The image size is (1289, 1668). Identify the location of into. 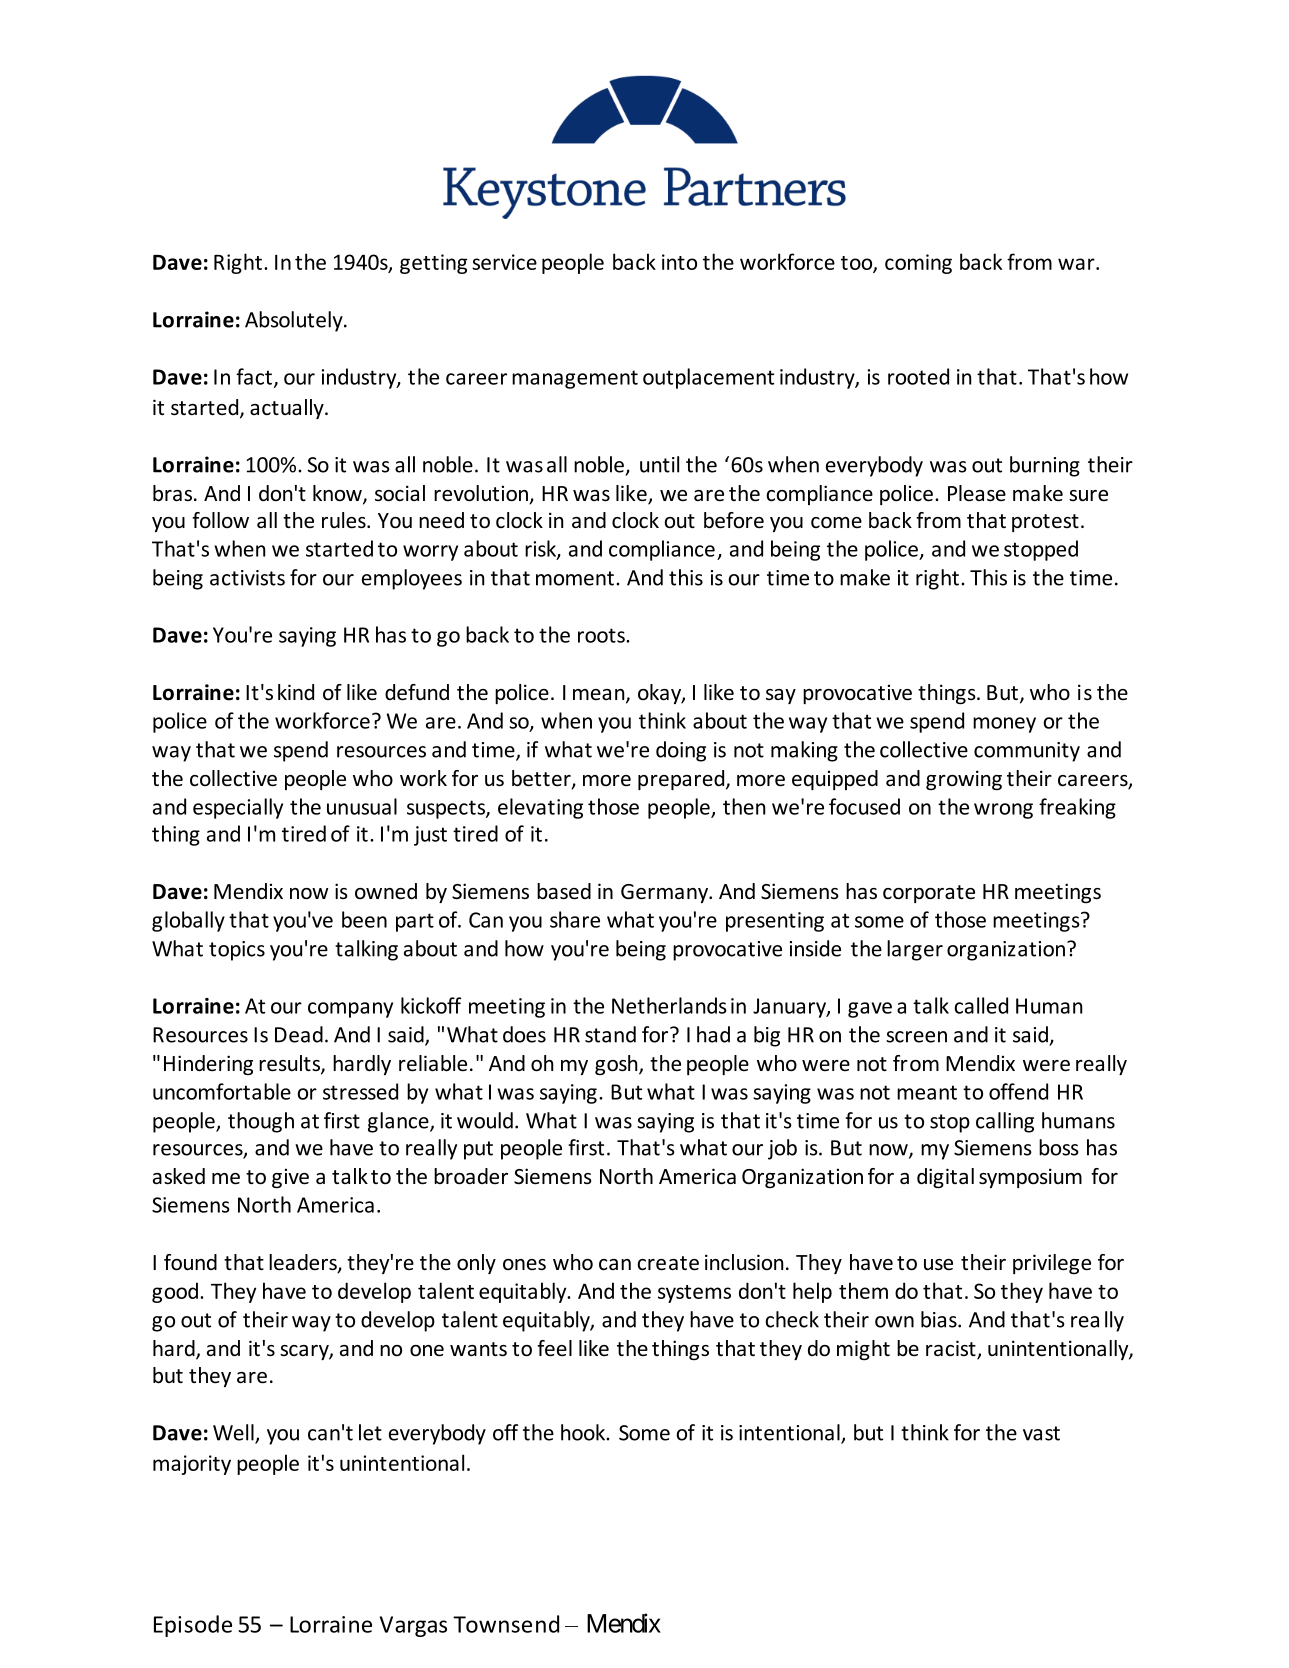
(679, 262).
